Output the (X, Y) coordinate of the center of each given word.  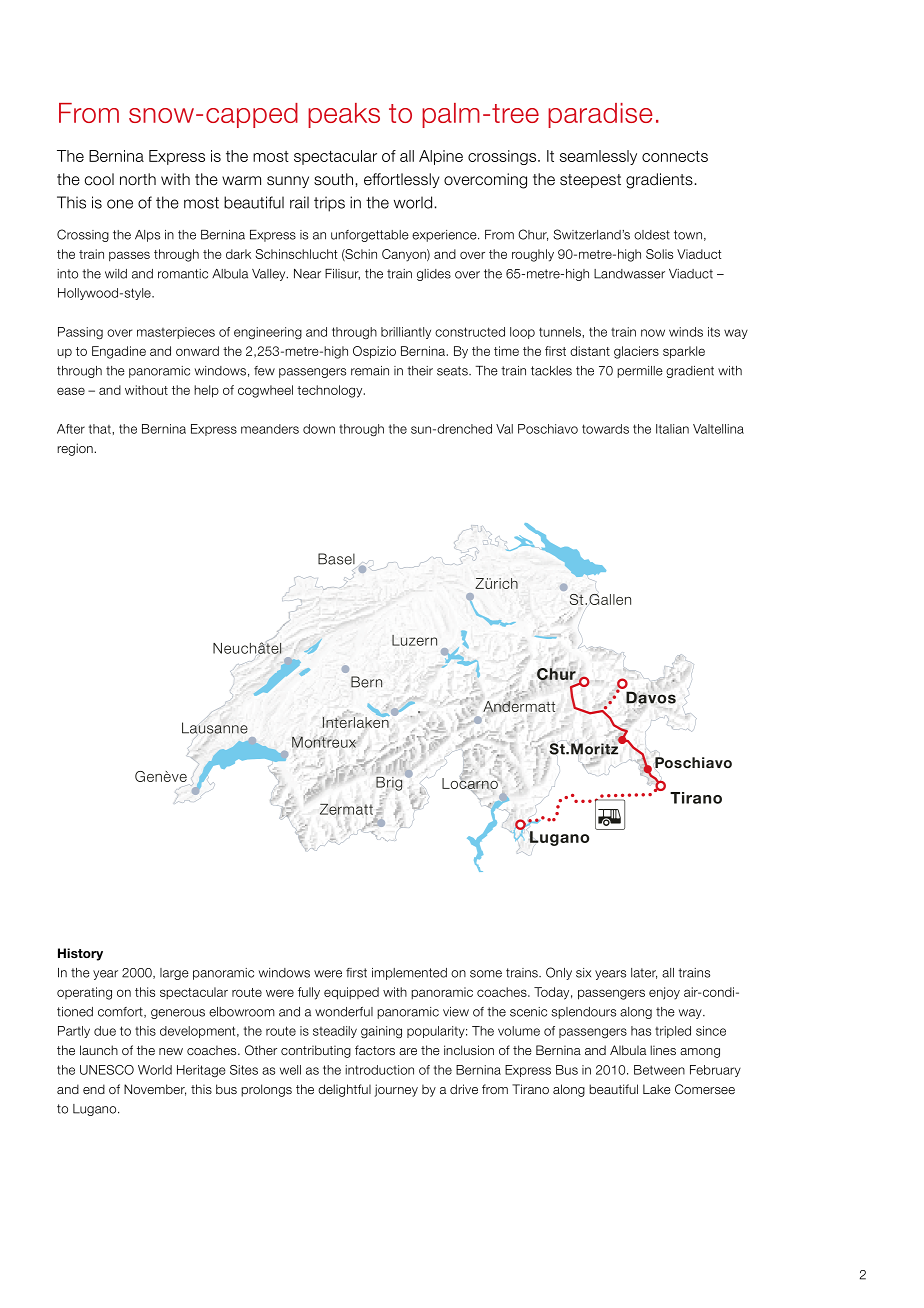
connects (675, 156)
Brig (389, 784)
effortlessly (401, 180)
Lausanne (215, 728)
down (319, 429)
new (171, 1051)
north (138, 179)
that (101, 429)
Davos (651, 699)
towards (605, 429)
